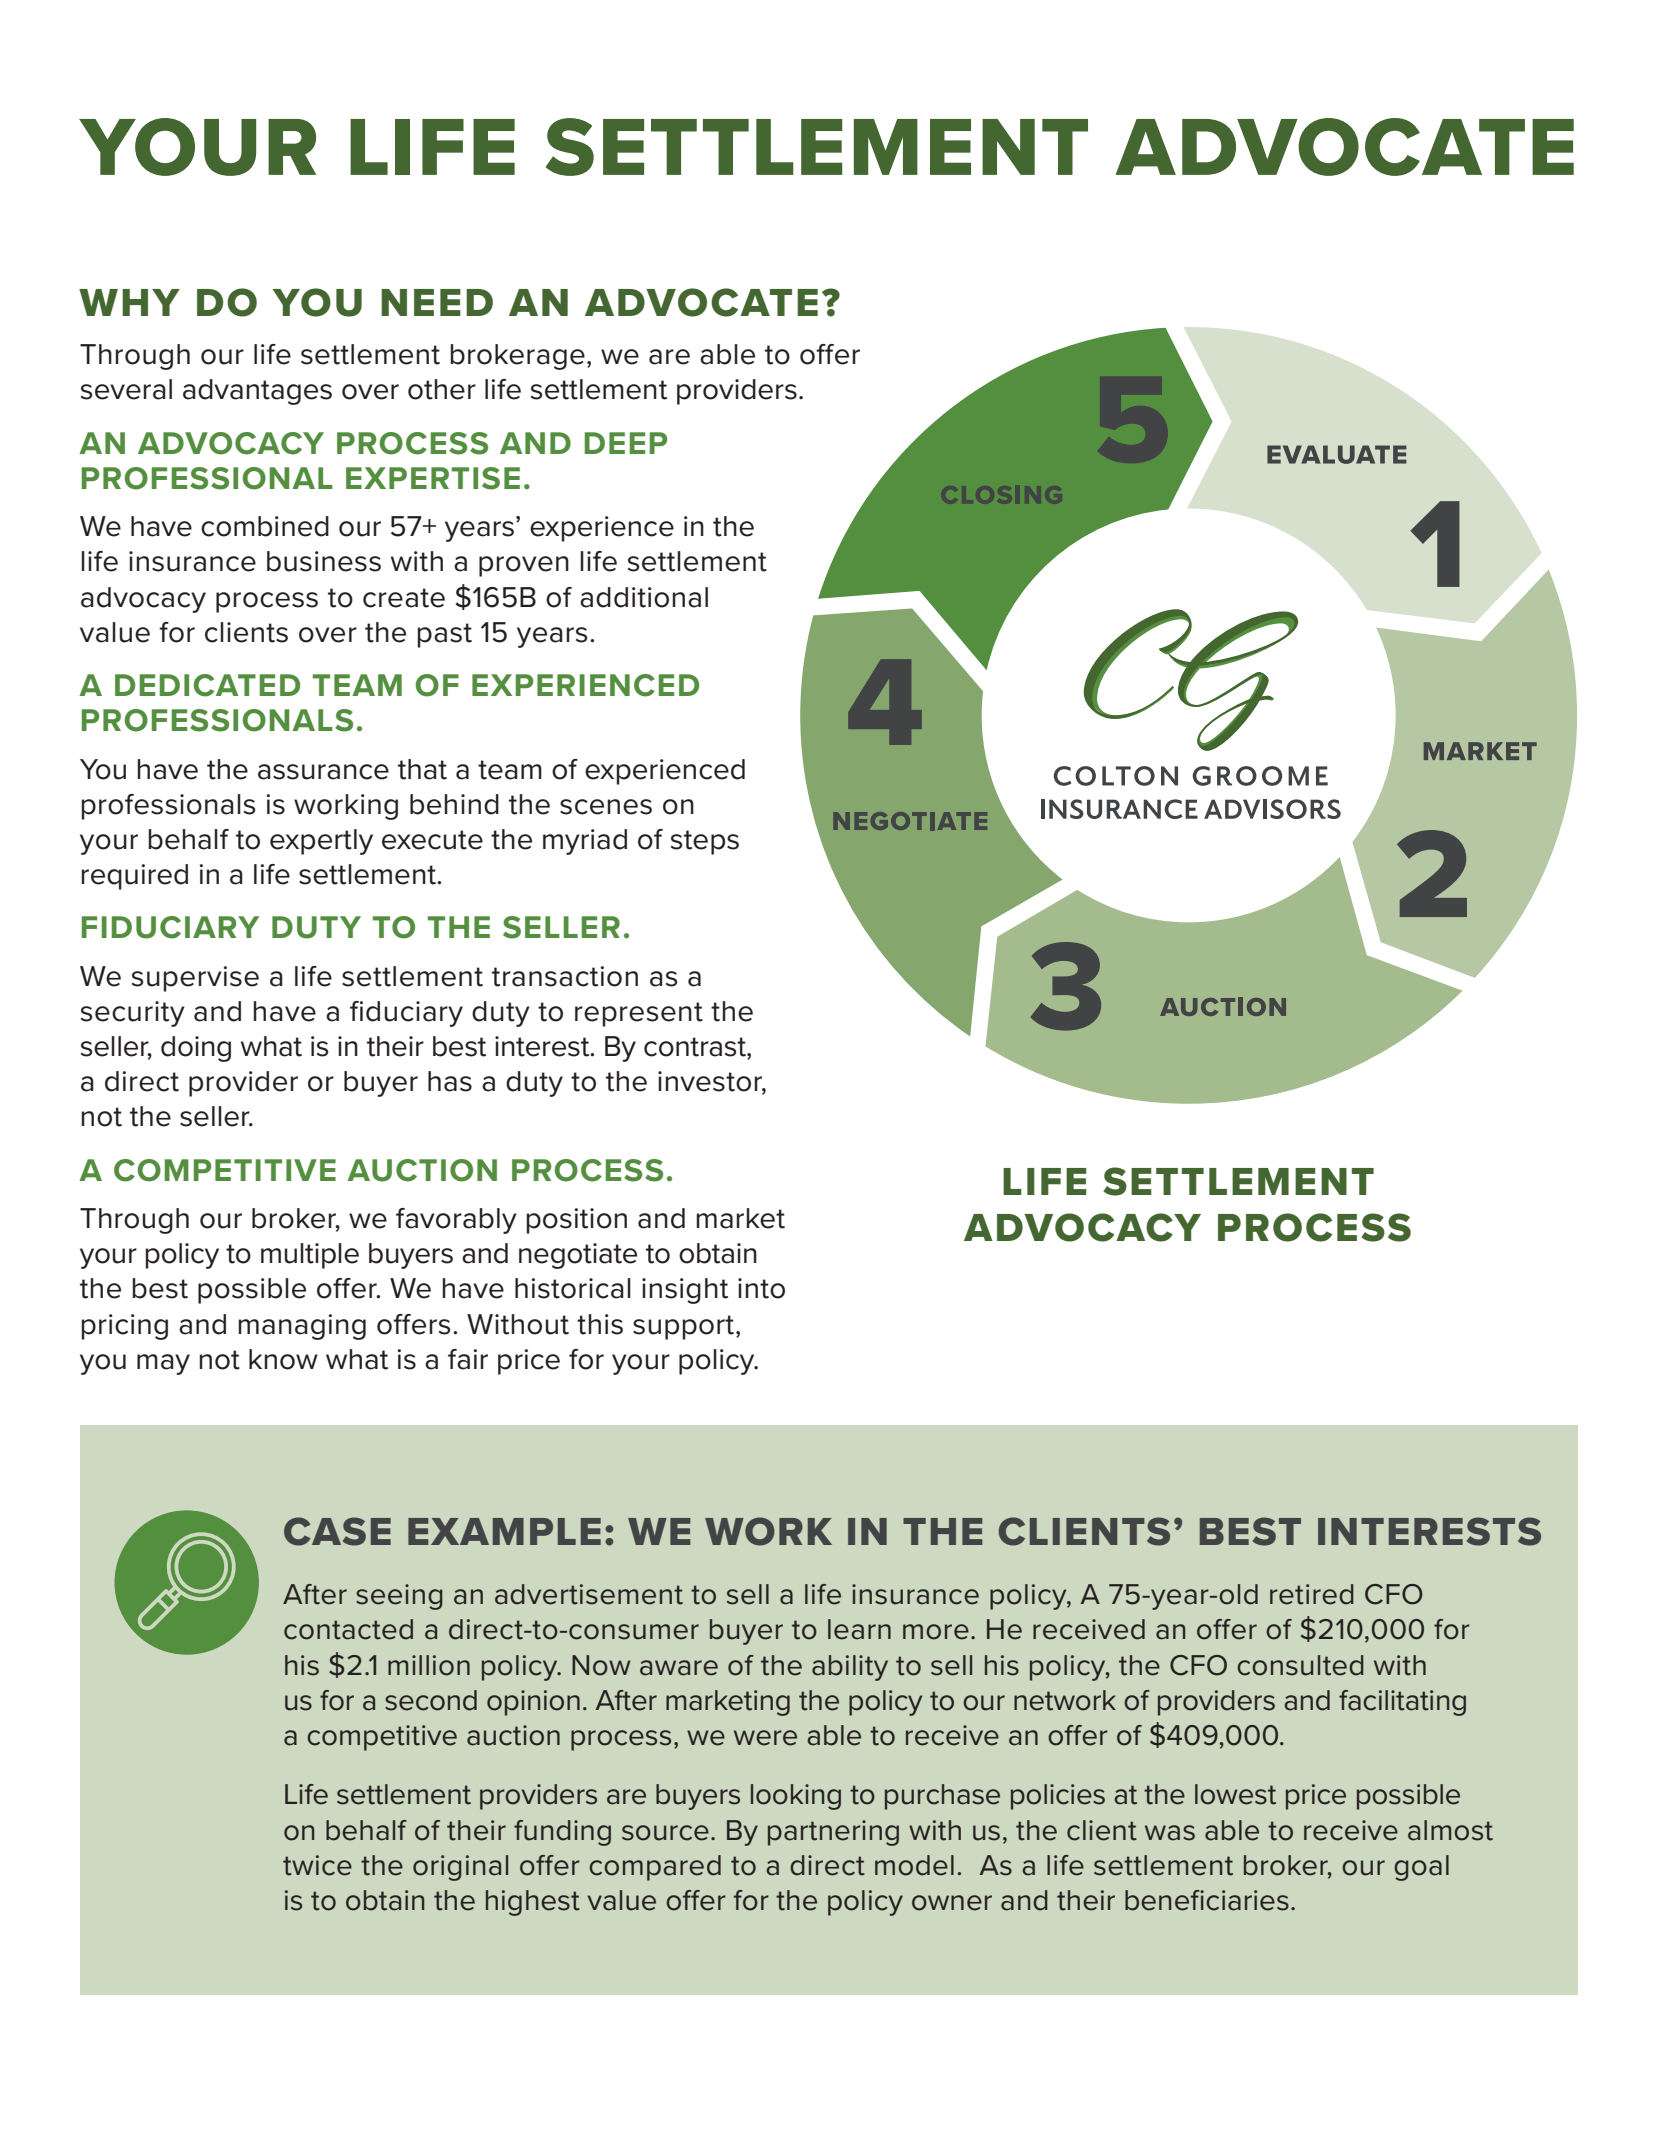  Describe the element at coordinates (257, 392) in the screenshot. I see `advantages` at that location.
